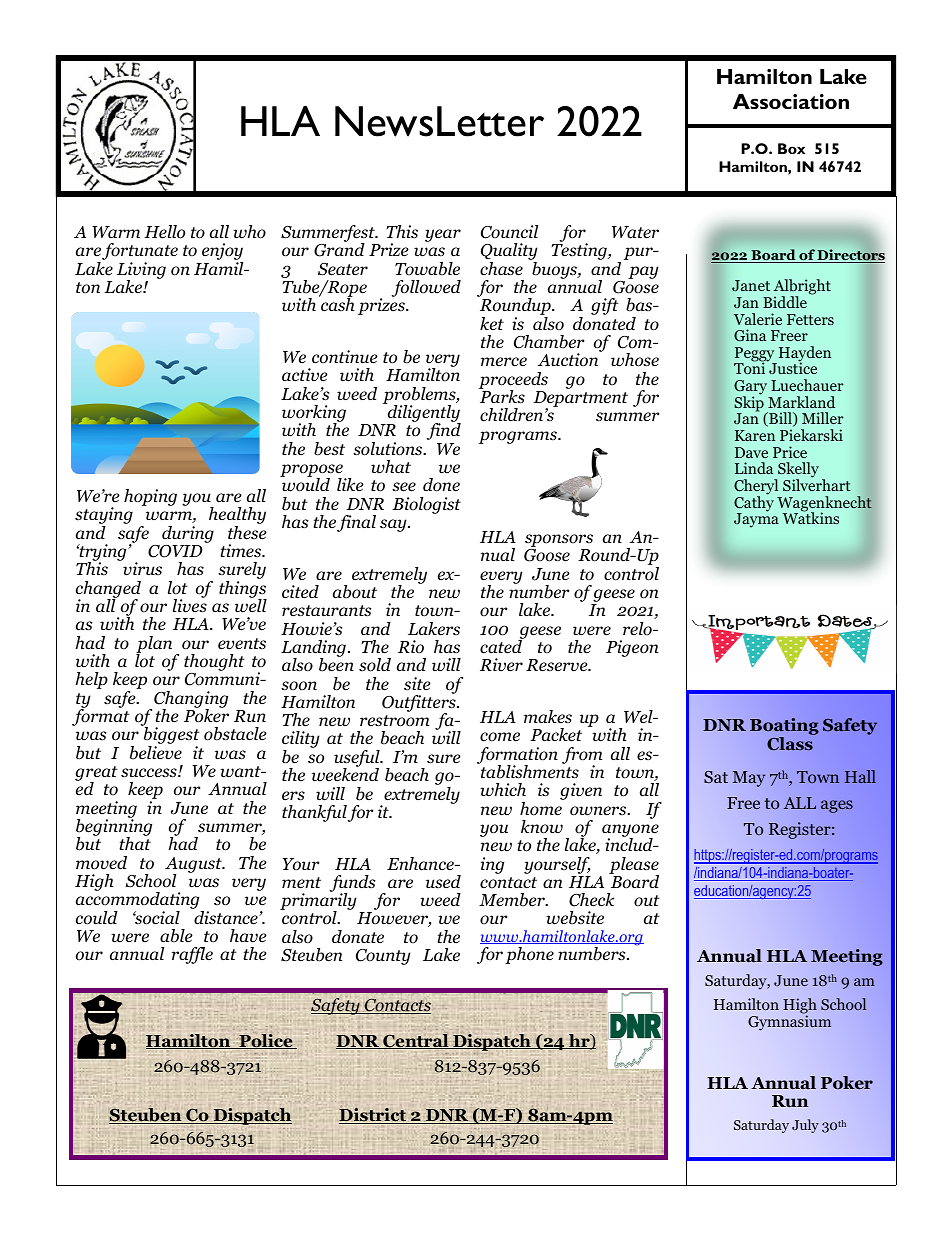  I want to click on Hello, so click(164, 232).
